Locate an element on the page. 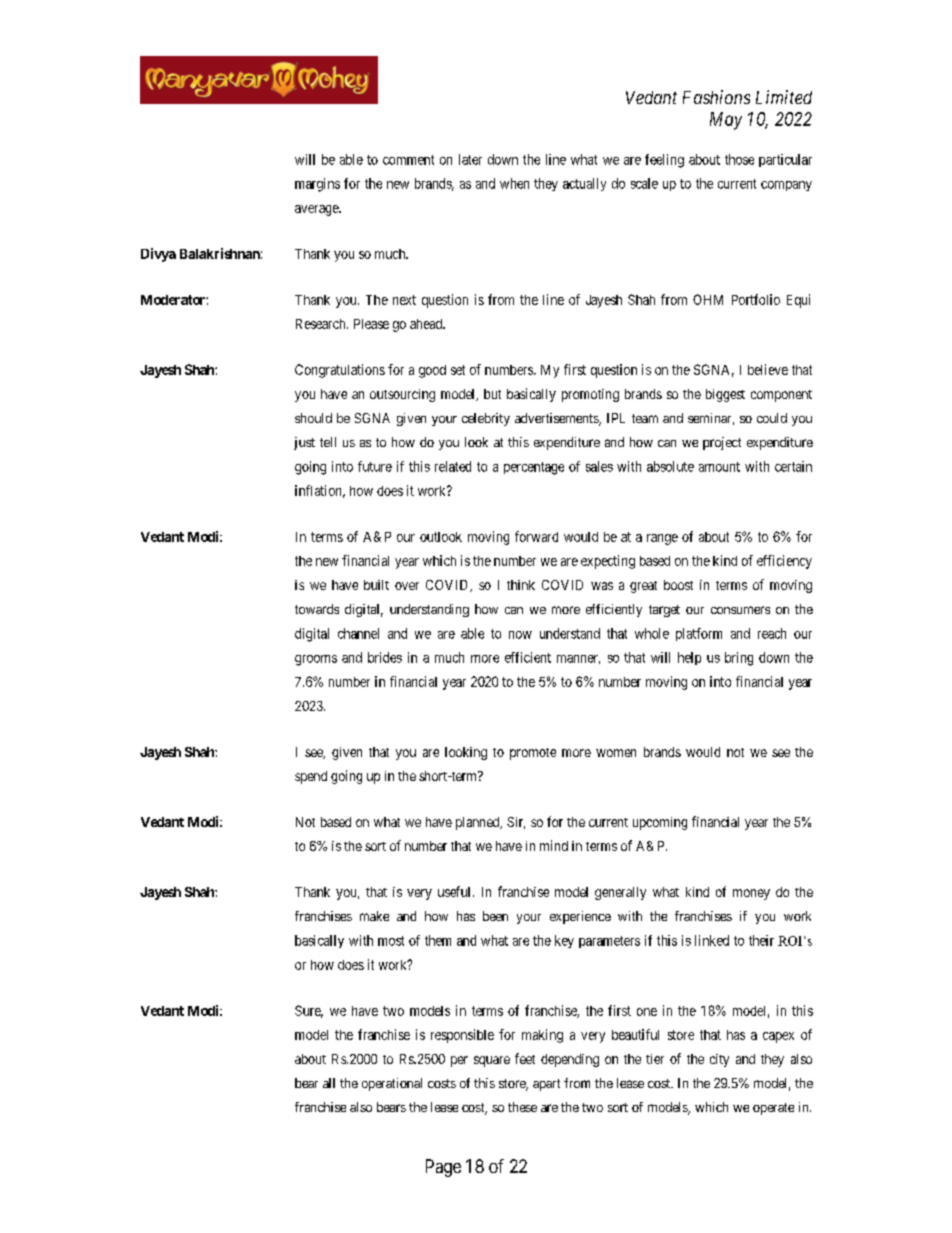 The image size is (952, 1233). towards is located at coordinates (317, 609).
